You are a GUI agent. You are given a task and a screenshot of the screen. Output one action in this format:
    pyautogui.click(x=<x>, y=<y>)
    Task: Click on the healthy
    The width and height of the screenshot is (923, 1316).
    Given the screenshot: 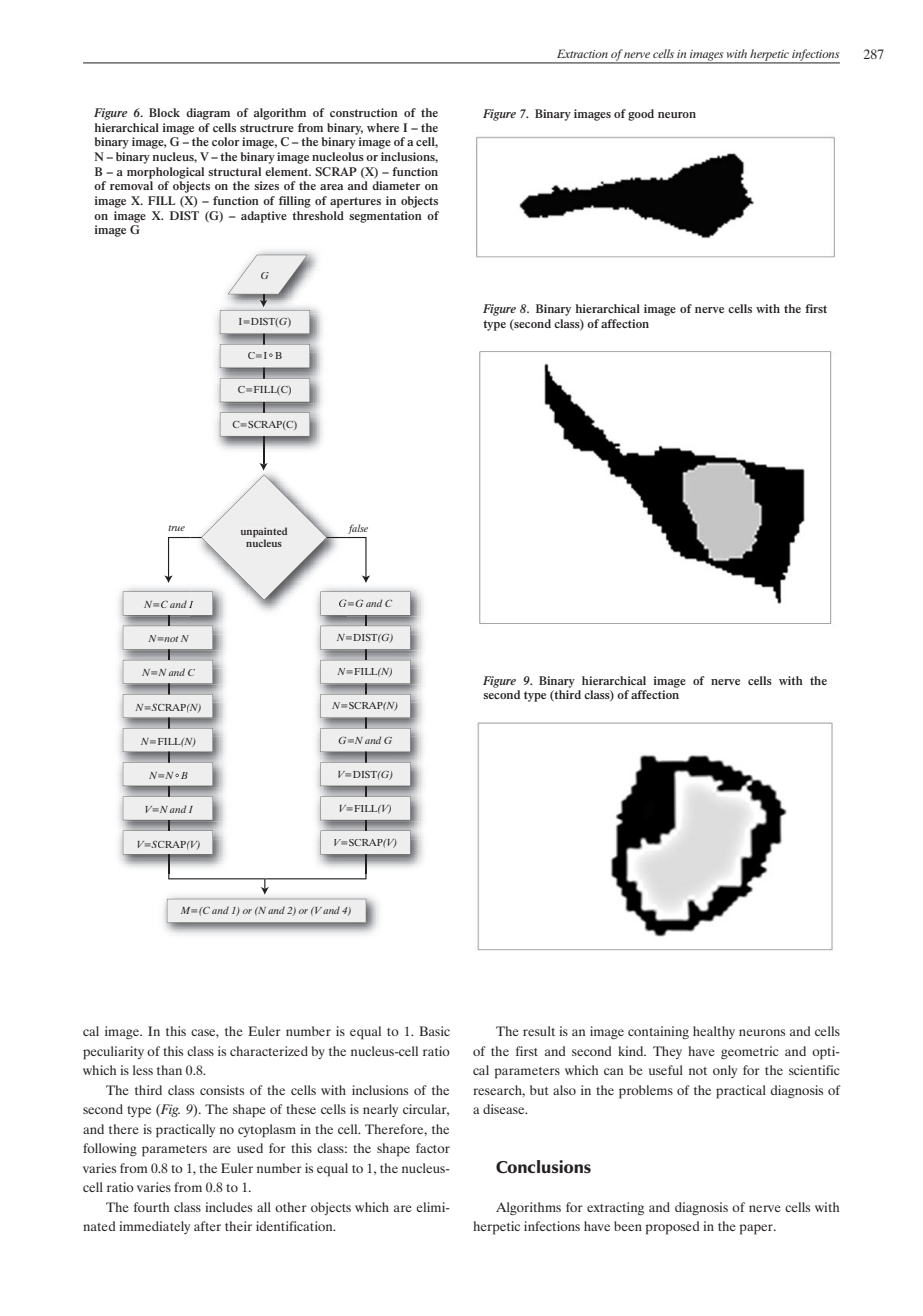 What is the action you would take?
    pyautogui.click(x=714, y=1032)
